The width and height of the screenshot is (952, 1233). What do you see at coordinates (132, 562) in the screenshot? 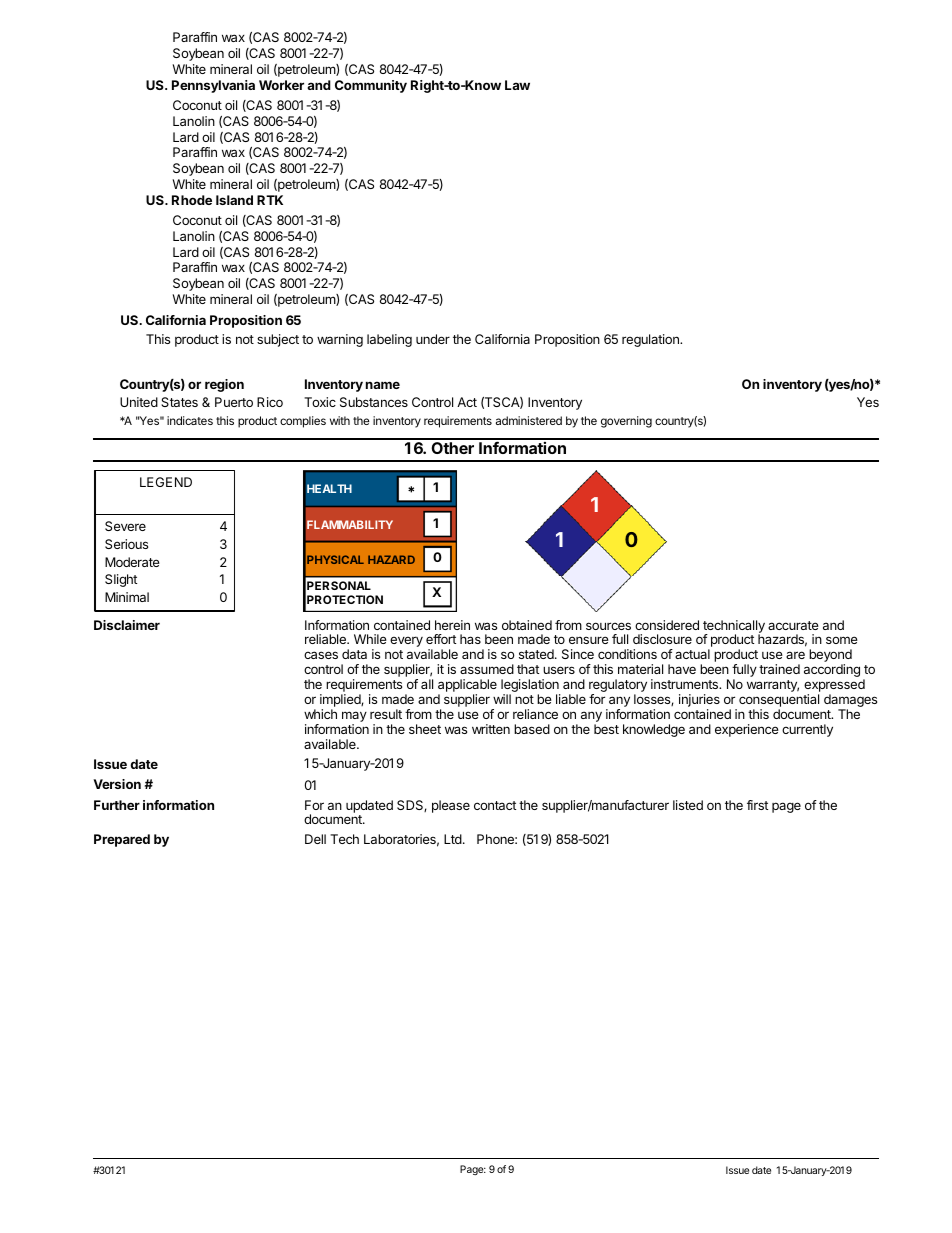
I see `Moderate` at bounding box center [132, 562].
